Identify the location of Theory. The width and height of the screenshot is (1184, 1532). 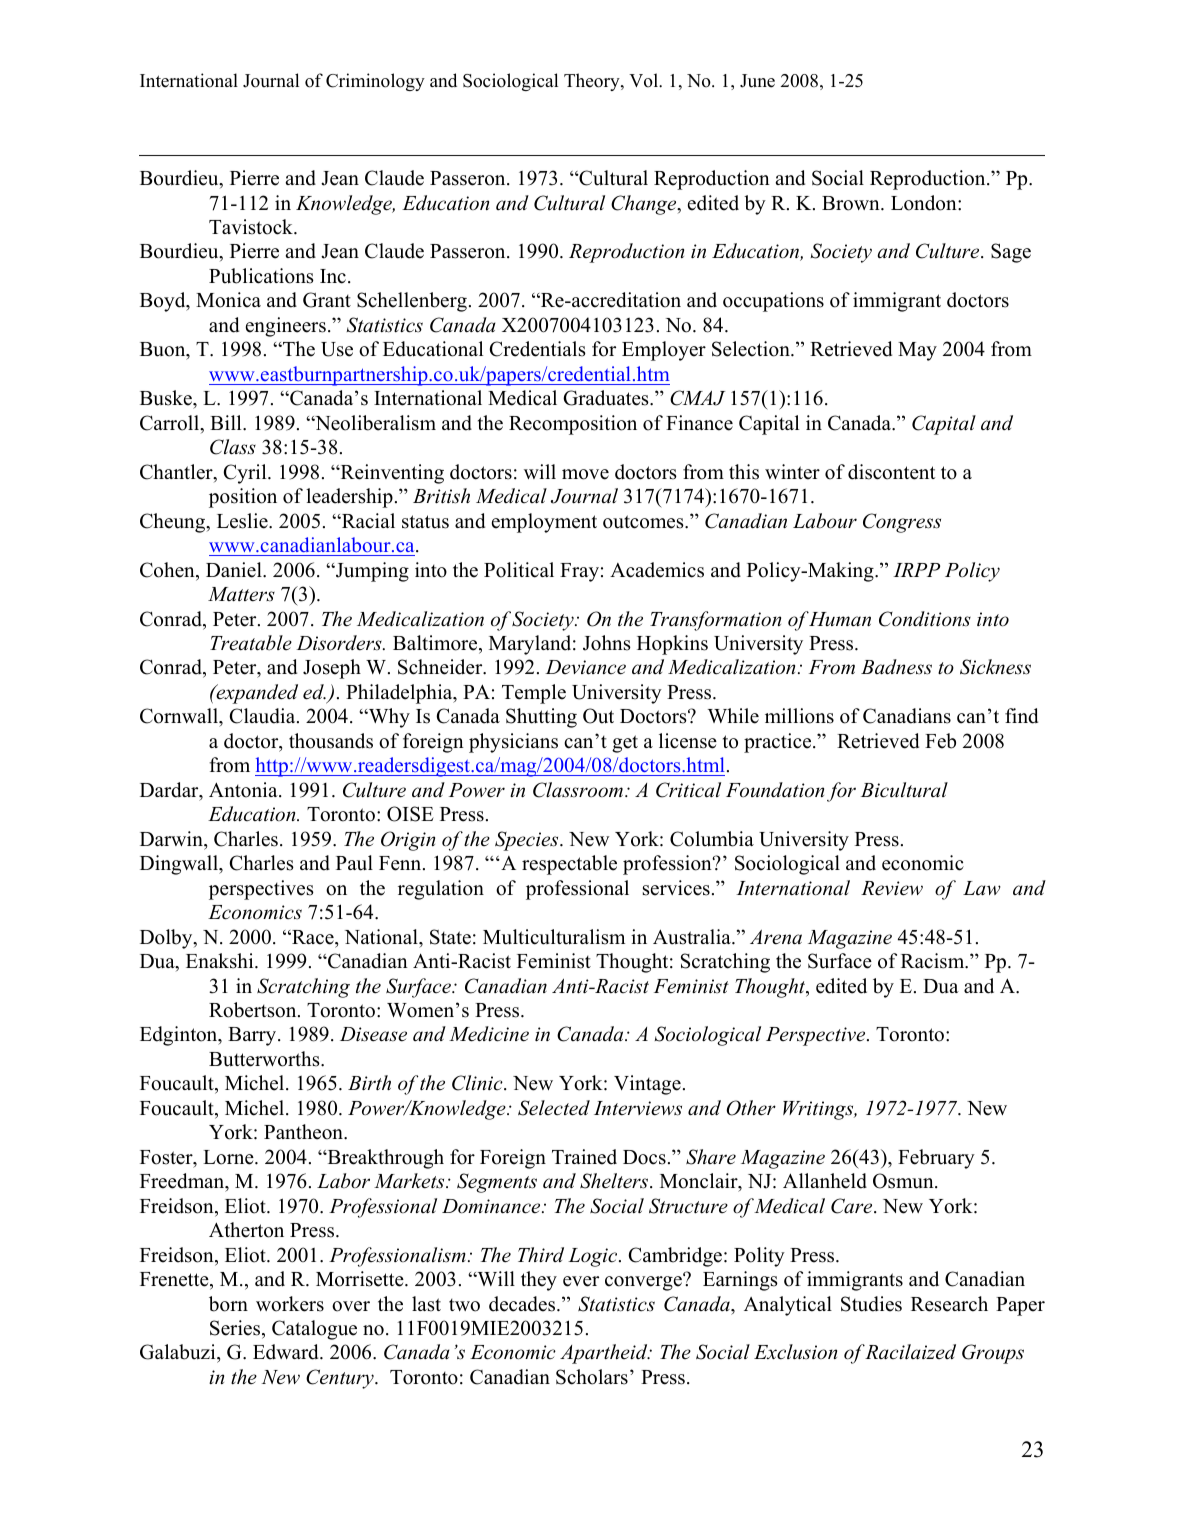
(593, 82).
